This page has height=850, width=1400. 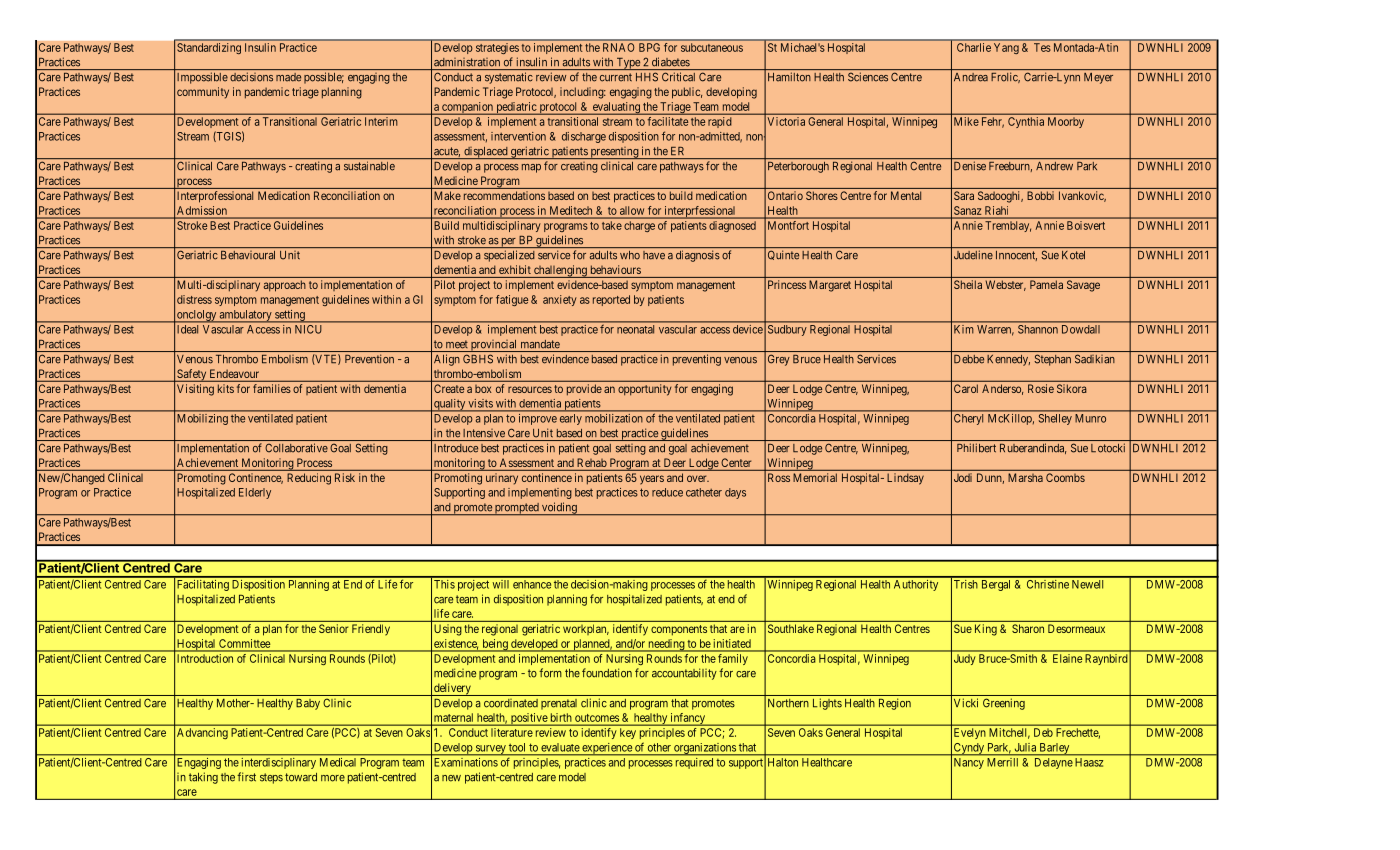 What do you see at coordinates (338, 762) in the page?
I see `Medical` at bounding box center [338, 762].
